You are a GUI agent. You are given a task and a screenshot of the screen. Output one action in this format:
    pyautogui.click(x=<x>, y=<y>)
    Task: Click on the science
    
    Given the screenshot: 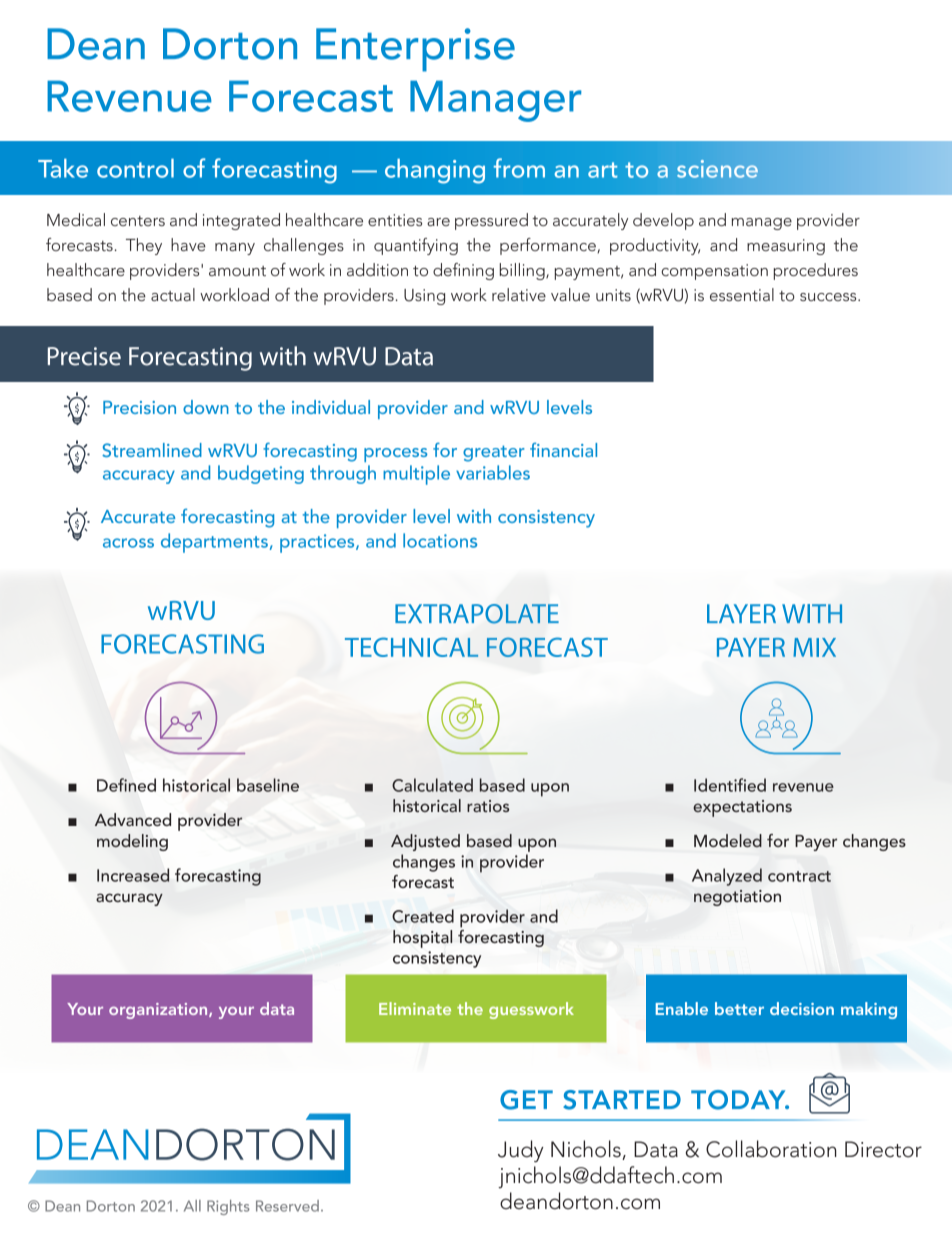 What is the action you would take?
    pyautogui.click(x=717, y=169)
